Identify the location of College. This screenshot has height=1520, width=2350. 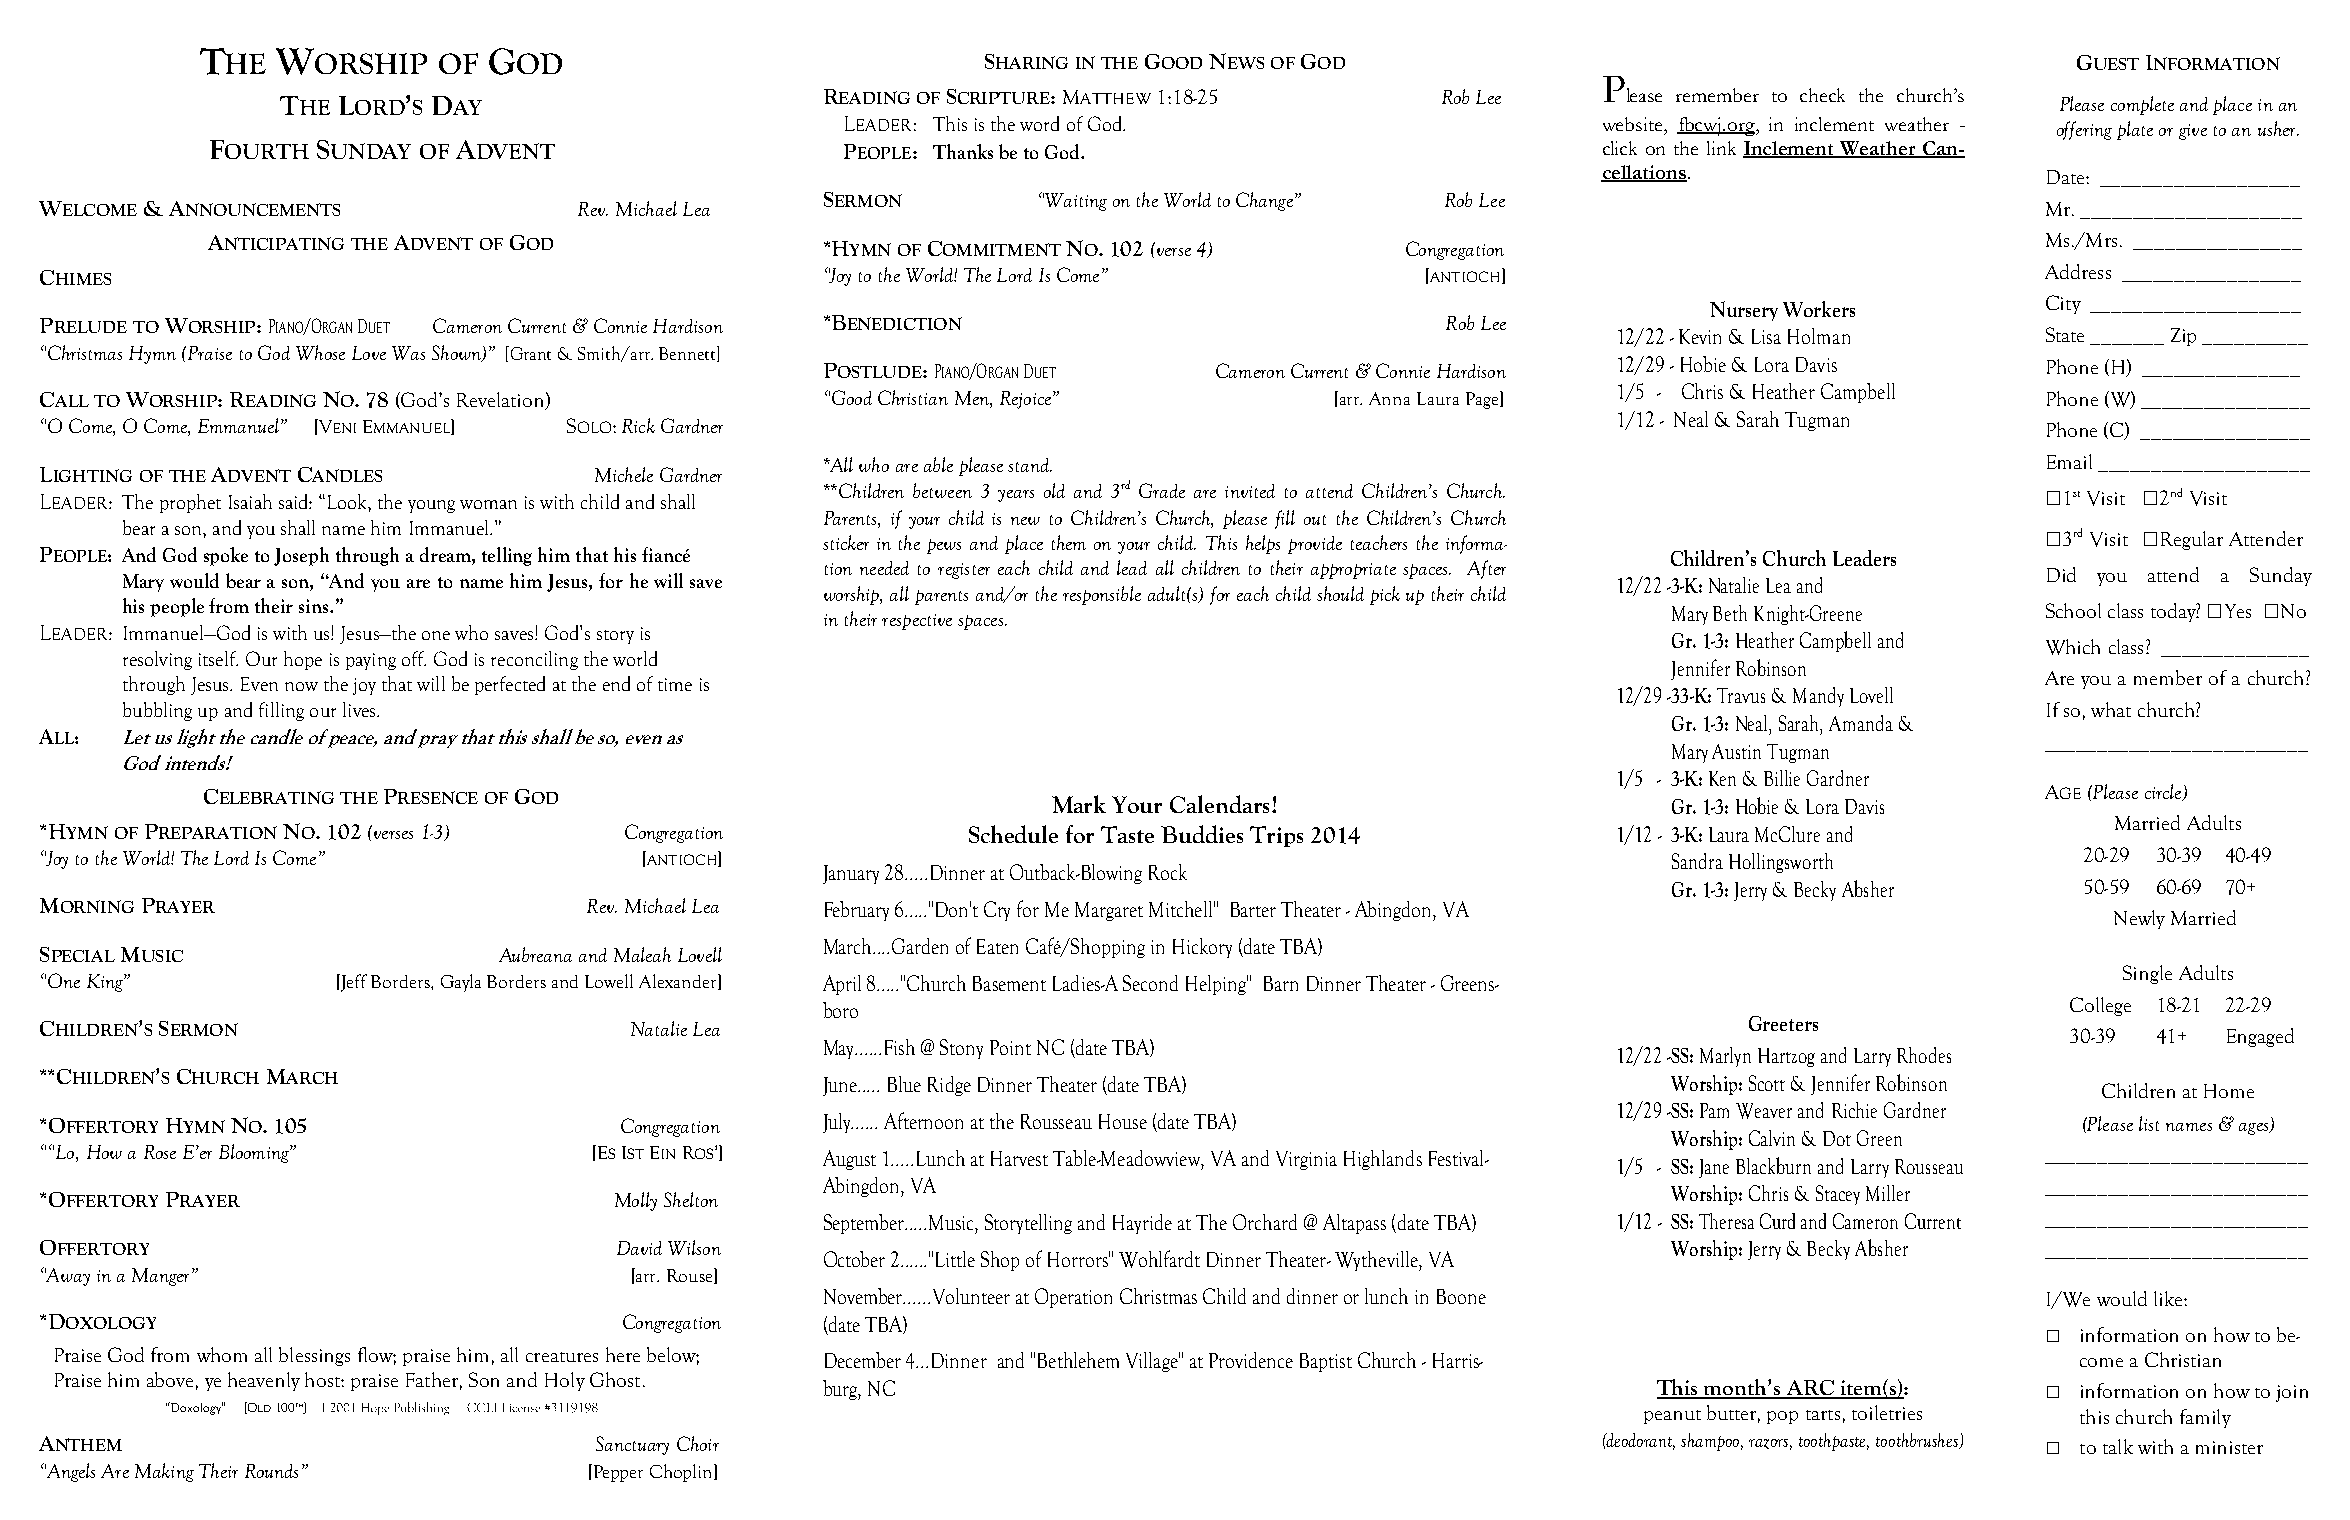
(2100, 1006).
